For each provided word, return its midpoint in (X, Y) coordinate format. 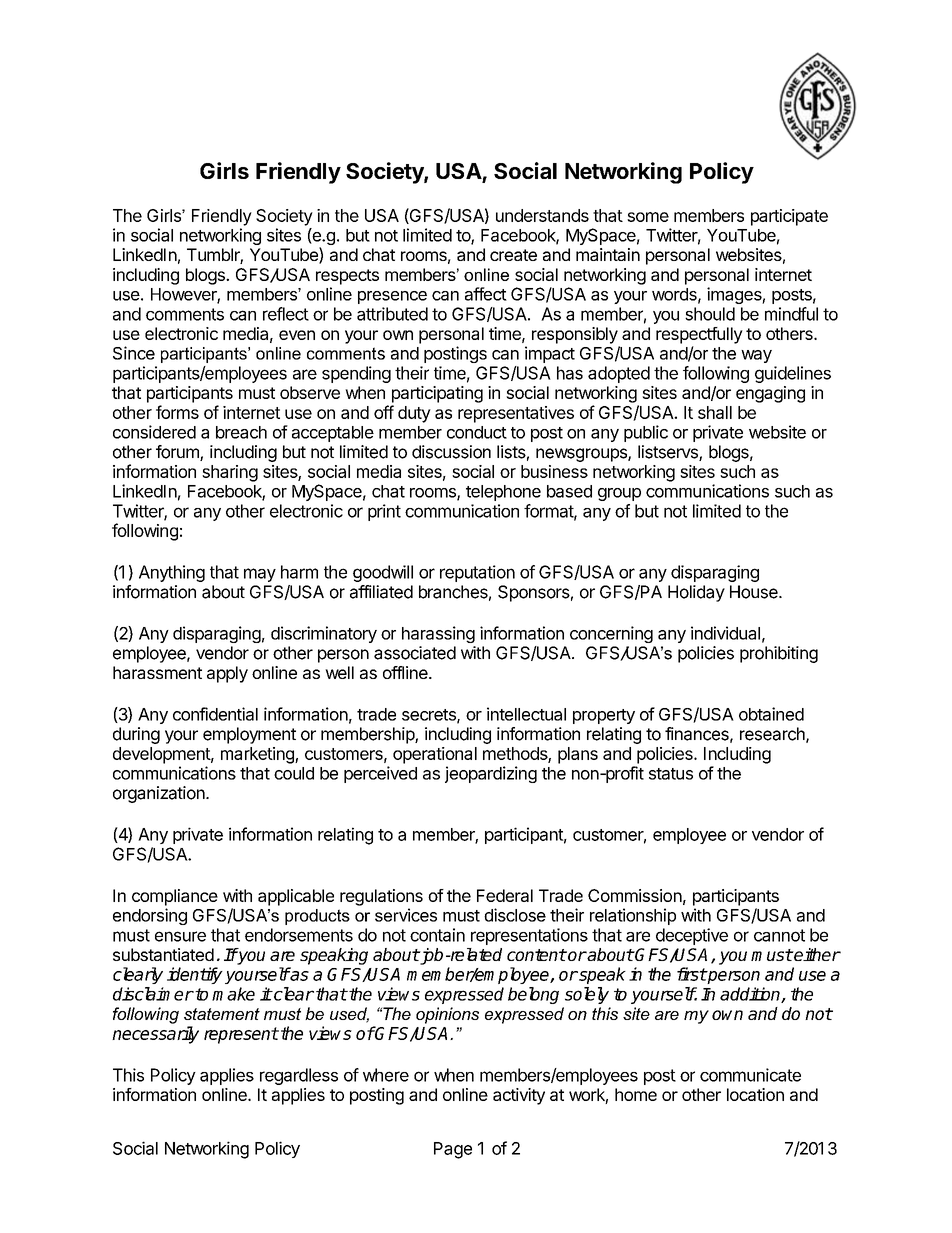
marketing (258, 755)
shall (715, 412)
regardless (299, 1076)
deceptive (692, 936)
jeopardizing (491, 774)
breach (241, 432)
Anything (172, 573)
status (671, 774)
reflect (286, 314)
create (513, 255)
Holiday (696, 593)
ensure (180, 936)
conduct (477, 432)
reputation (477, 573)
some (648, 217)
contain (437, 935)
